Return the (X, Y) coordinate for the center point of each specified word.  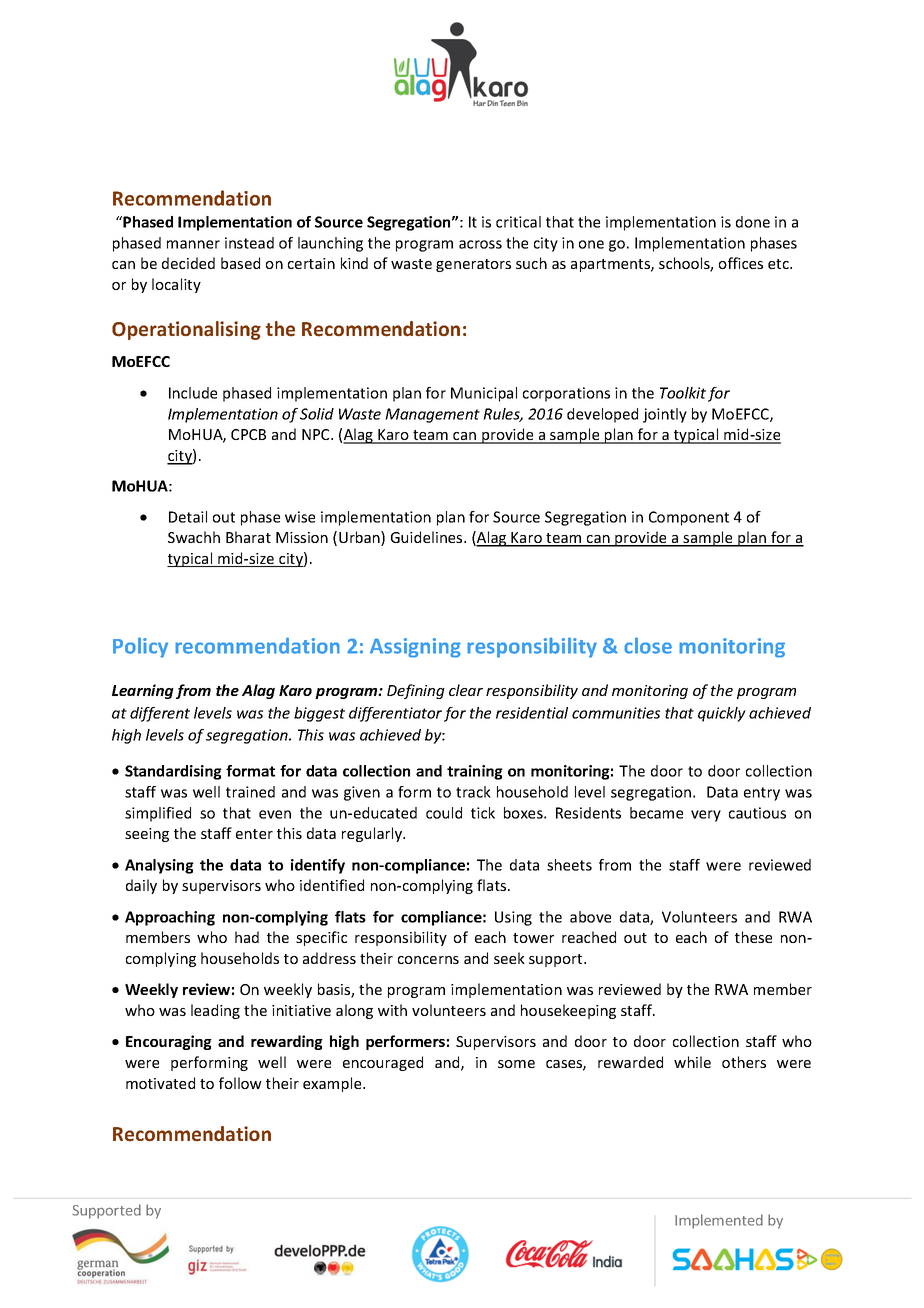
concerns (428, 960)
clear (466, 690)
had (247, 937)
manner (193, 244)
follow (240, 1083)
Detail (188, 517)
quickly (722, 714)
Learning (143, 691)
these (753, 937)
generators (473, 265)
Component (689, 518)
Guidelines (428, 537)
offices (741, 263)
